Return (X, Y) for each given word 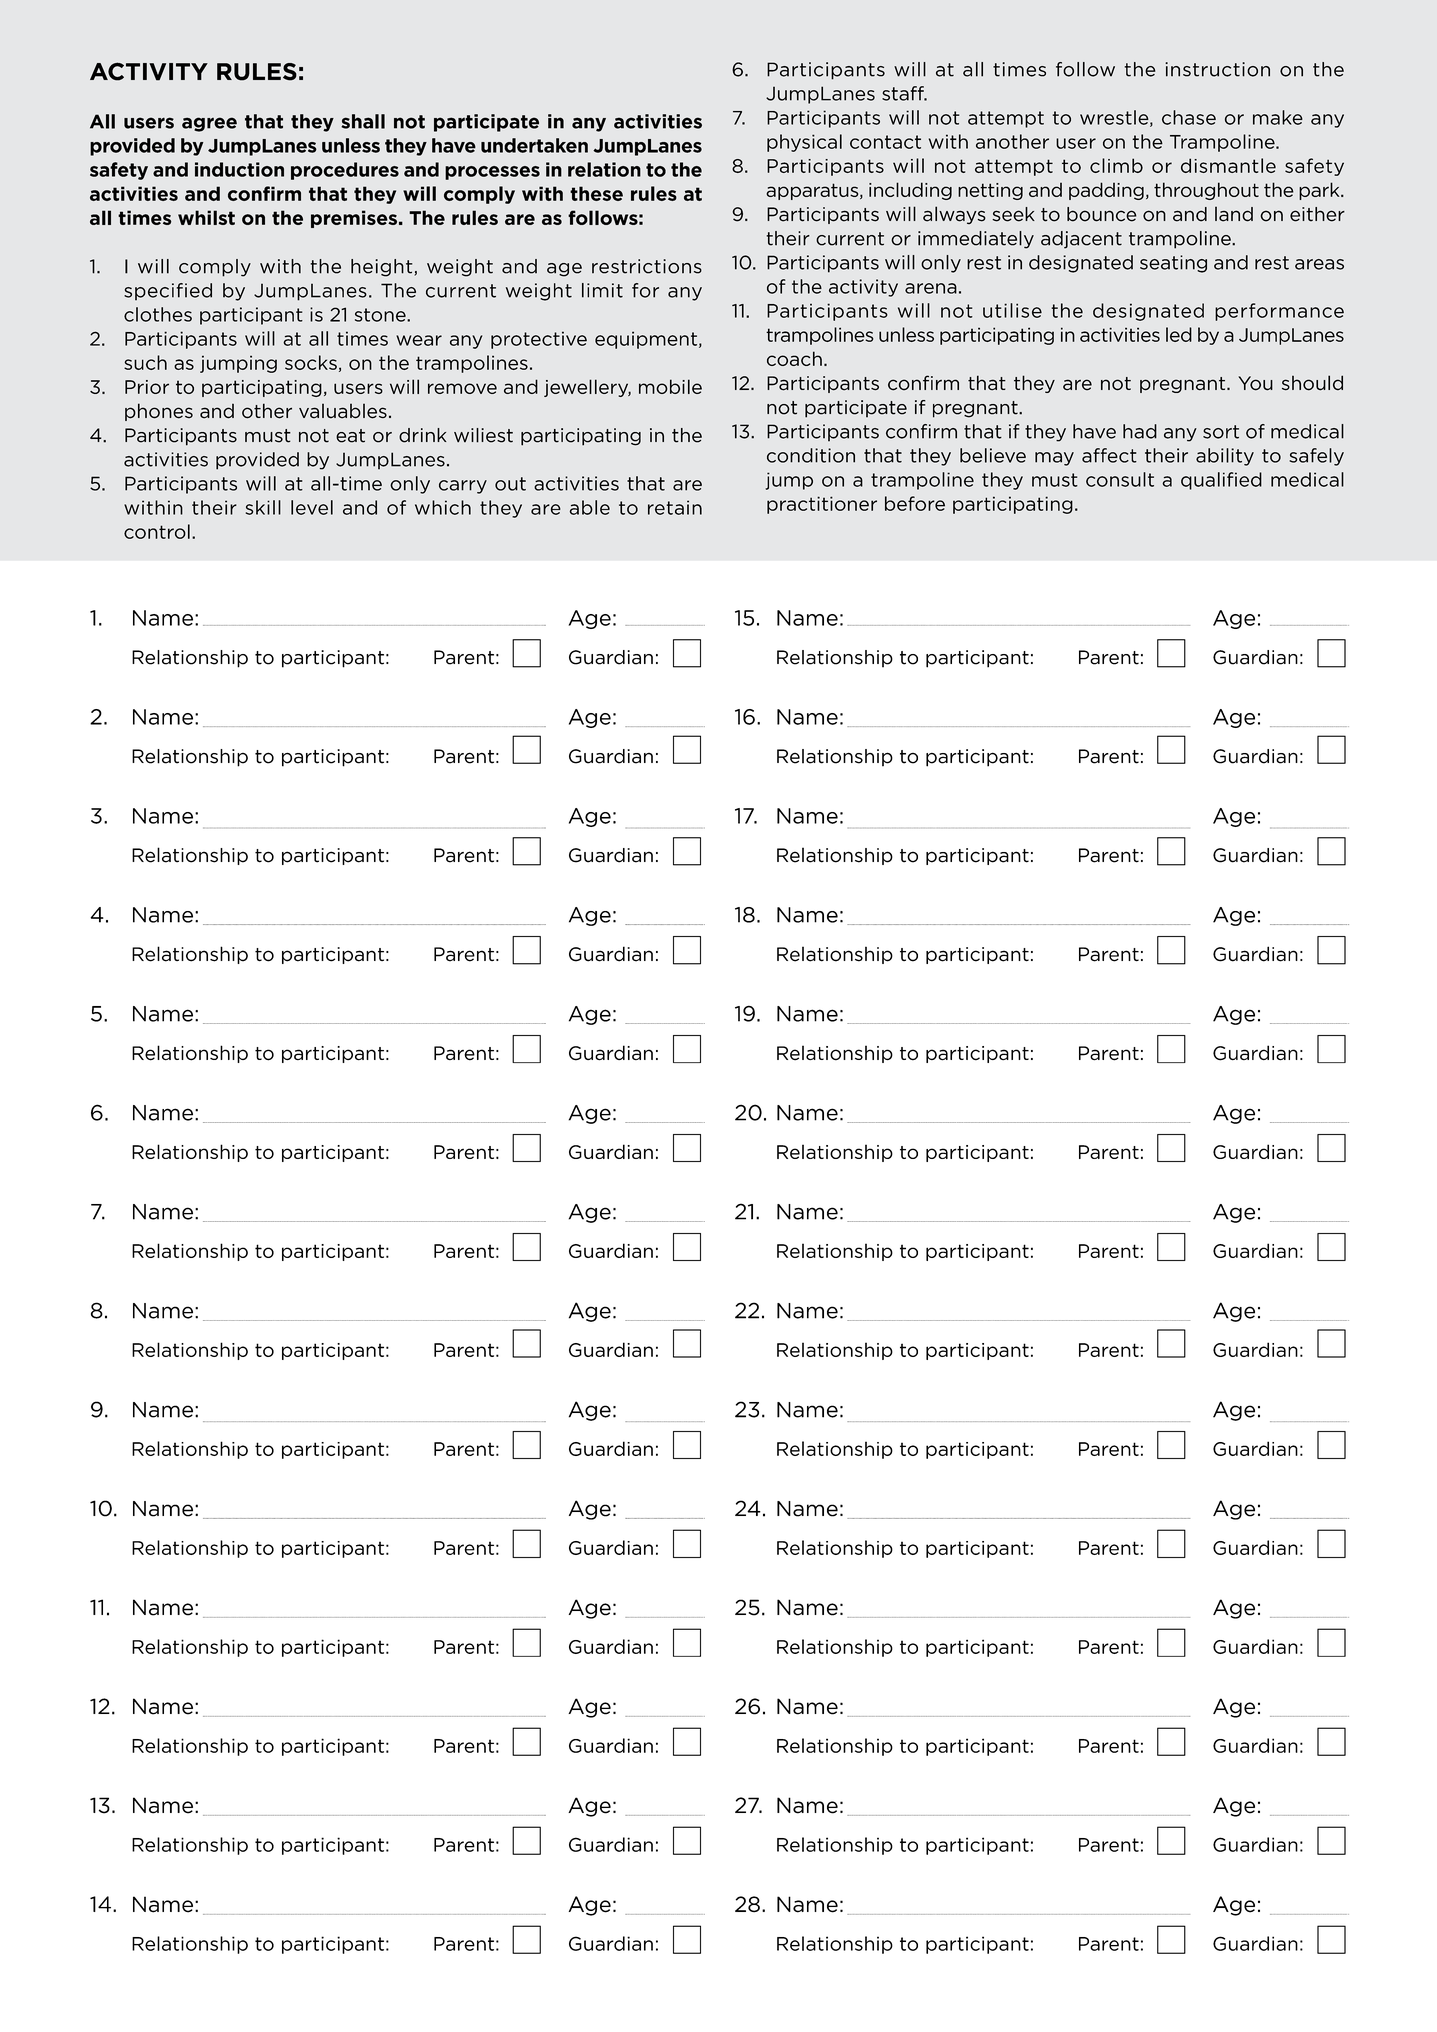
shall (363, 121)
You (1255, 383)
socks (311, 362)
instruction (1217, 69)
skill (263, 507)
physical (804, 143)
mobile (670, 386)
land (1234, 214)
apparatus (813, 191)
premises (354, 219)
